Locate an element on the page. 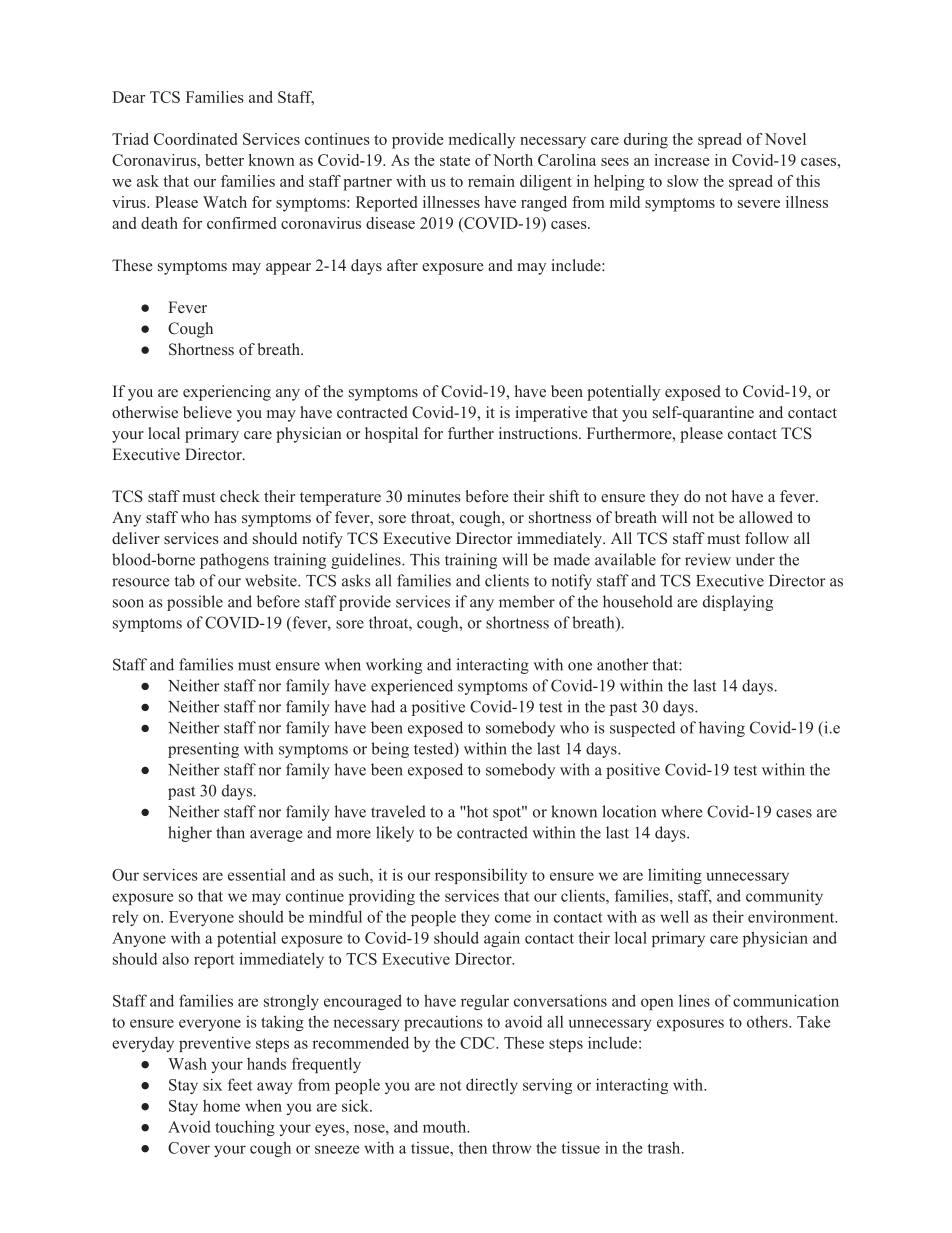 Image resolution: width=952 pixels, height=1233 pixels. medically is located at coordinates (482, 141).
